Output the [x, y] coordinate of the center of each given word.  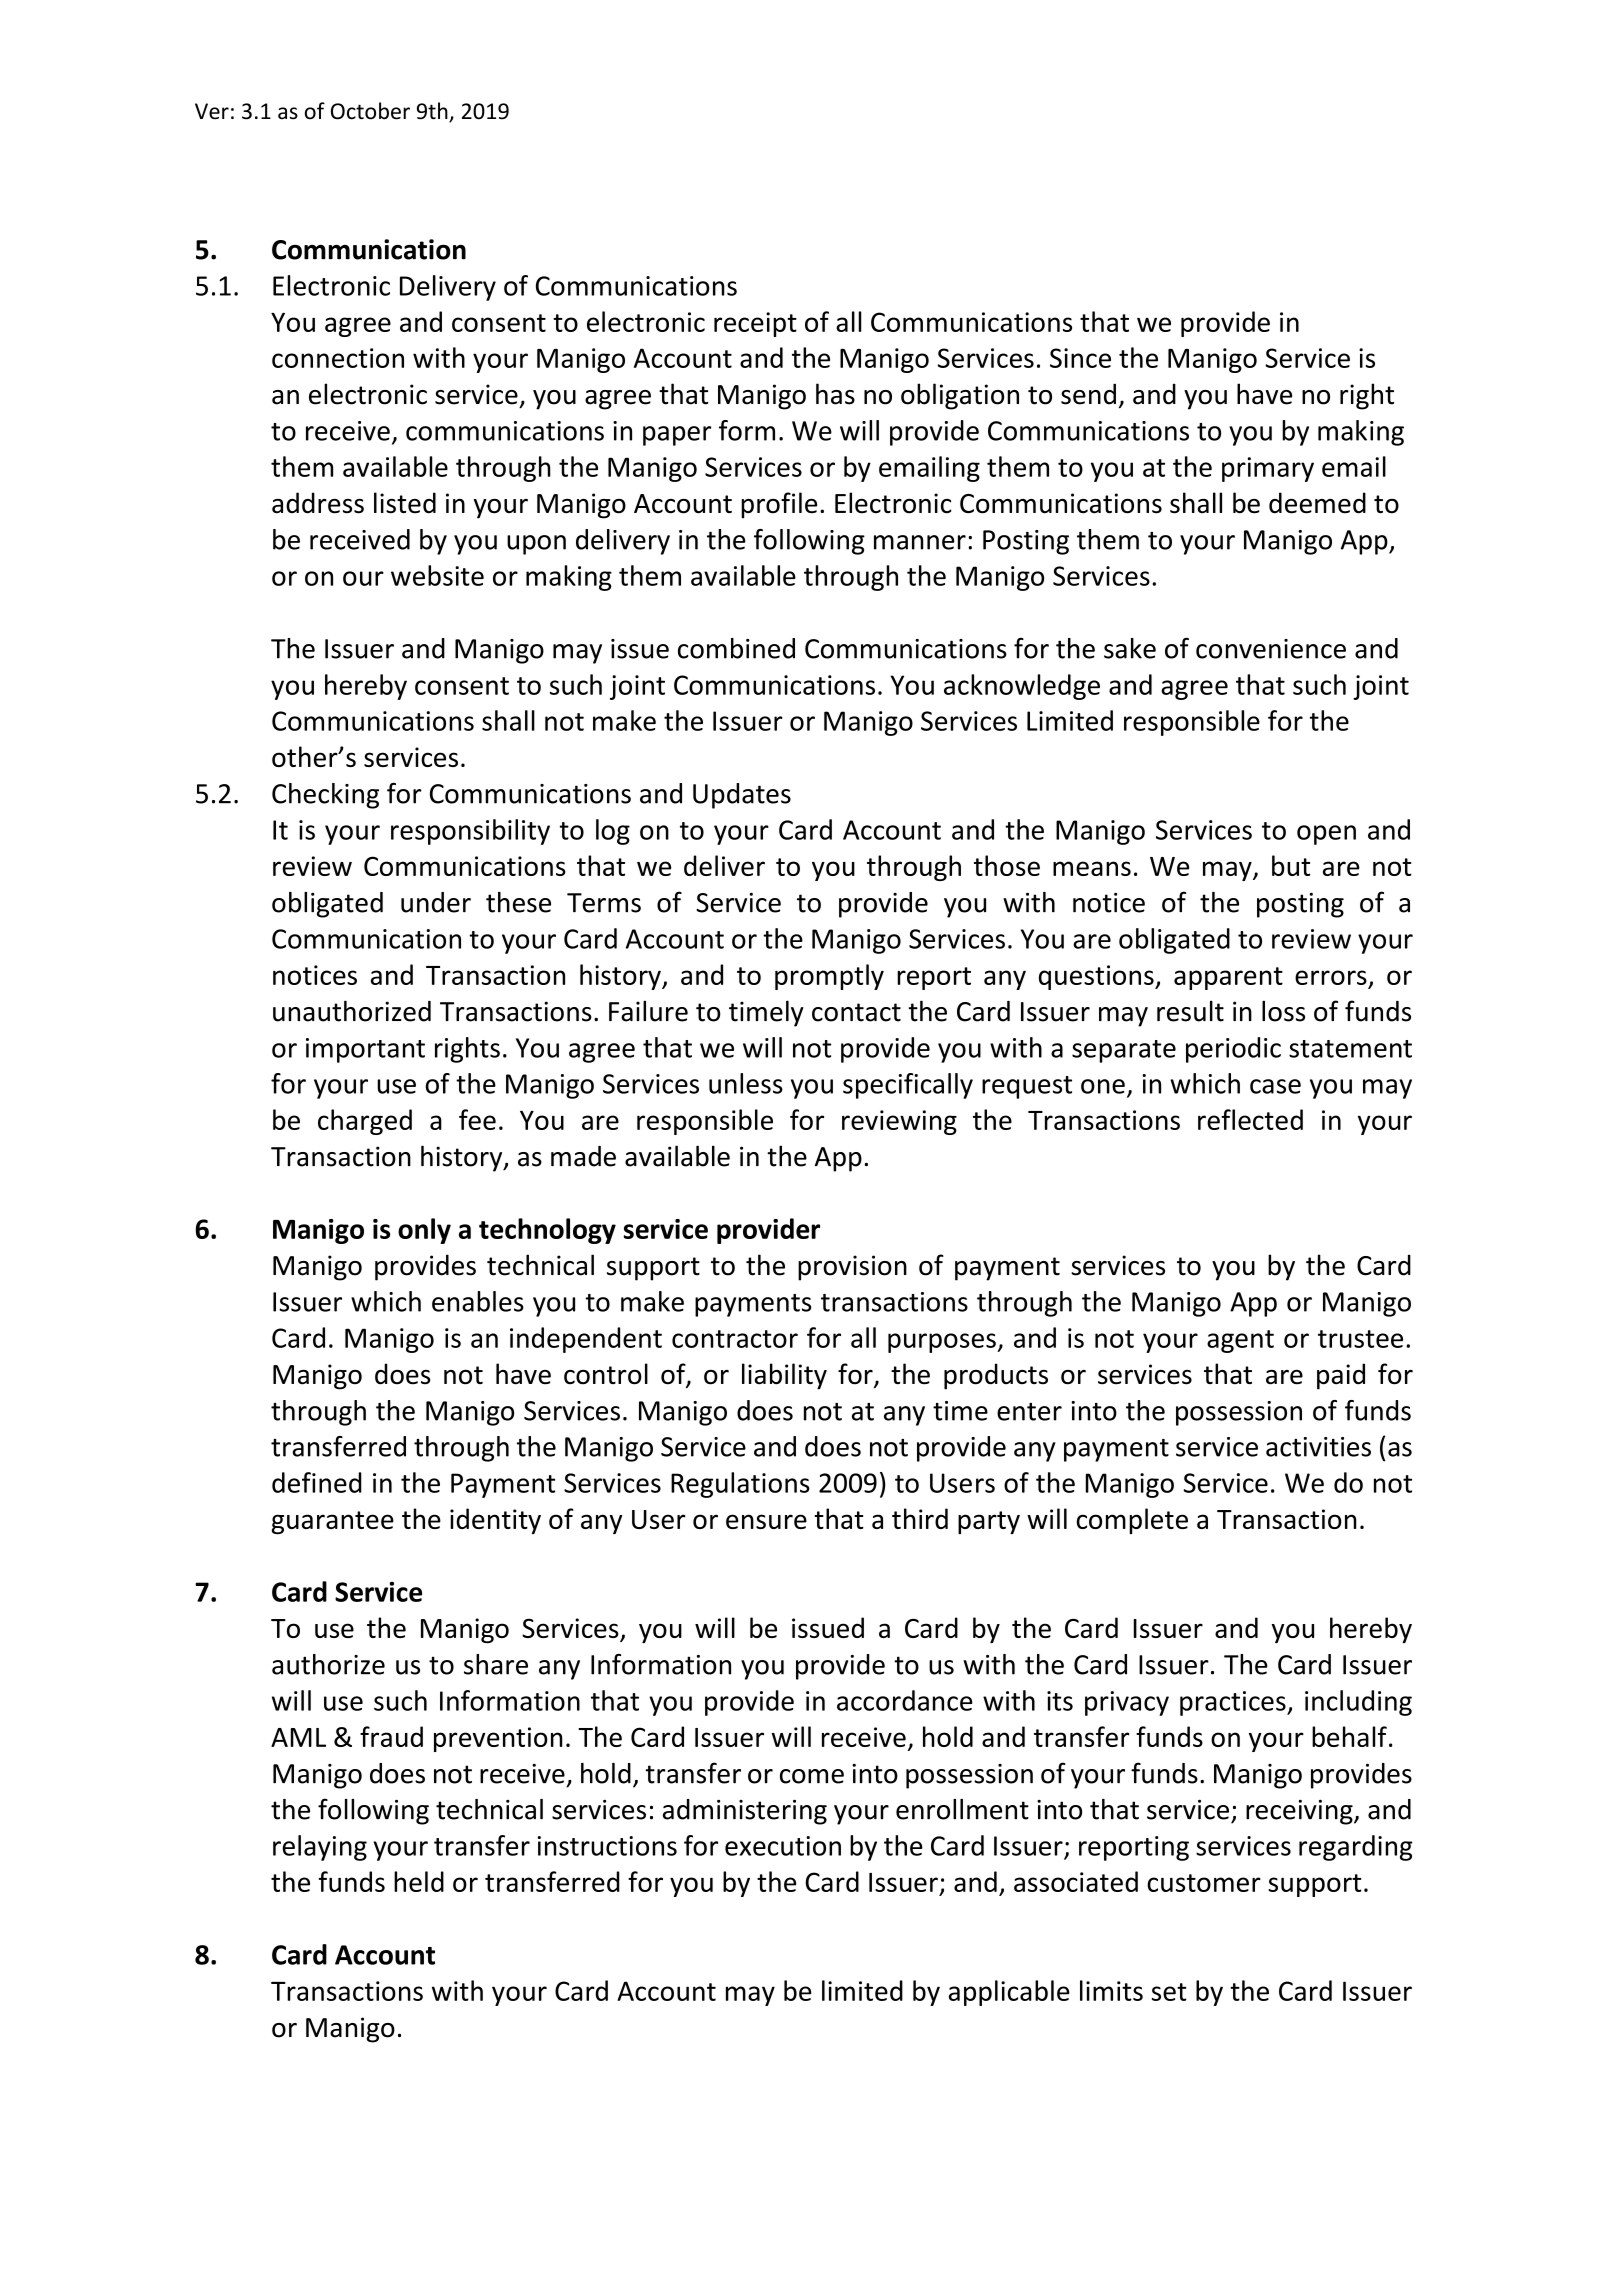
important [365, 1050]
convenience [1271, 649]
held [419, 1881]
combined [736, 648]
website [437, 575]
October [370, 111]
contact [856, 1012]
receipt [755, 324]
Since [1080, 358]
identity [495, 1521]
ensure [766, 1521]
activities [1318, 1447]
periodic [1233, 1050]
